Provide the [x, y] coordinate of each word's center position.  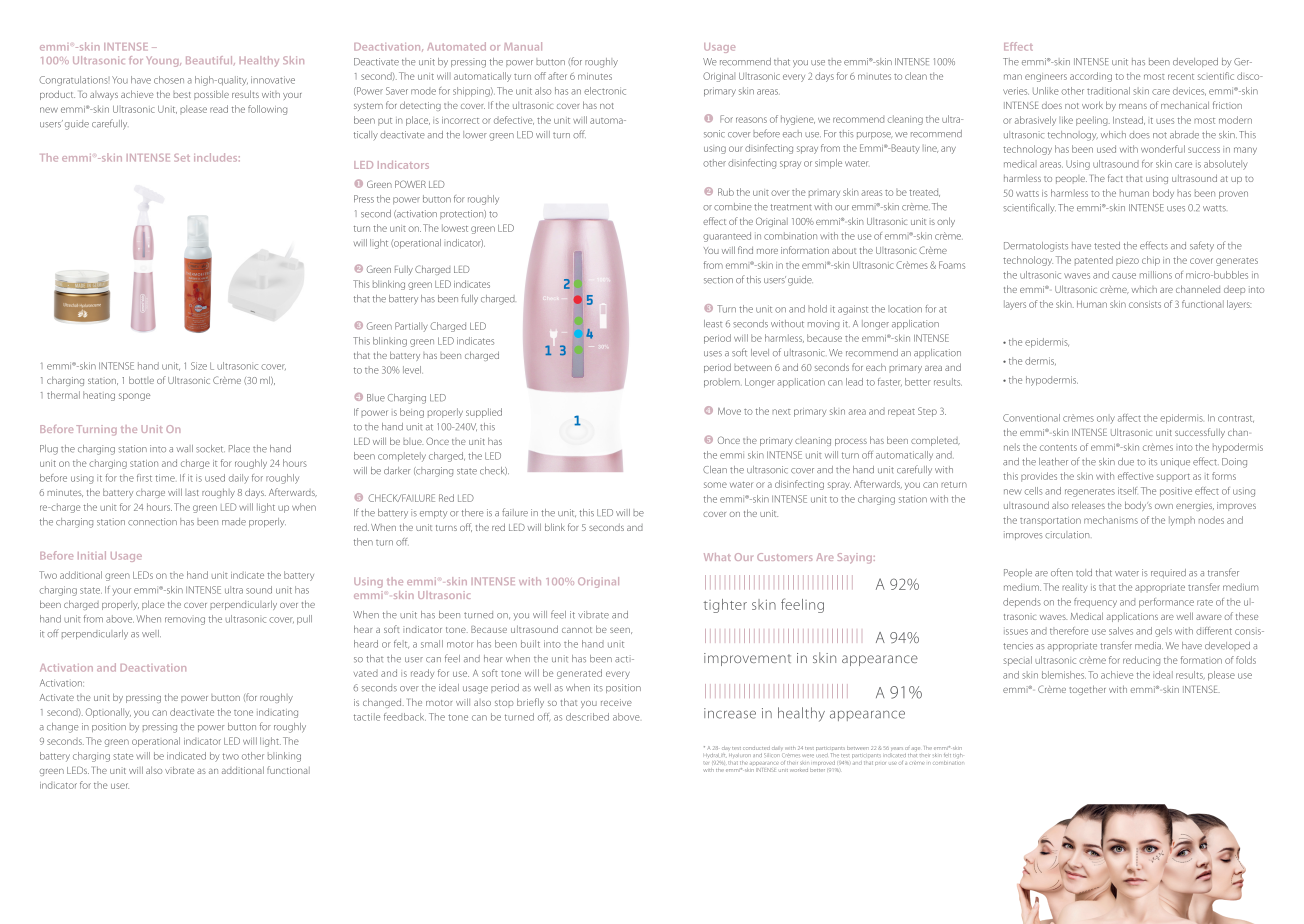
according [1091, 77]
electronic [605, 91]
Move [729, 411]
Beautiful [210, 60]
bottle [141, 380]
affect [1129, 418]
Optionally [108, 713]
